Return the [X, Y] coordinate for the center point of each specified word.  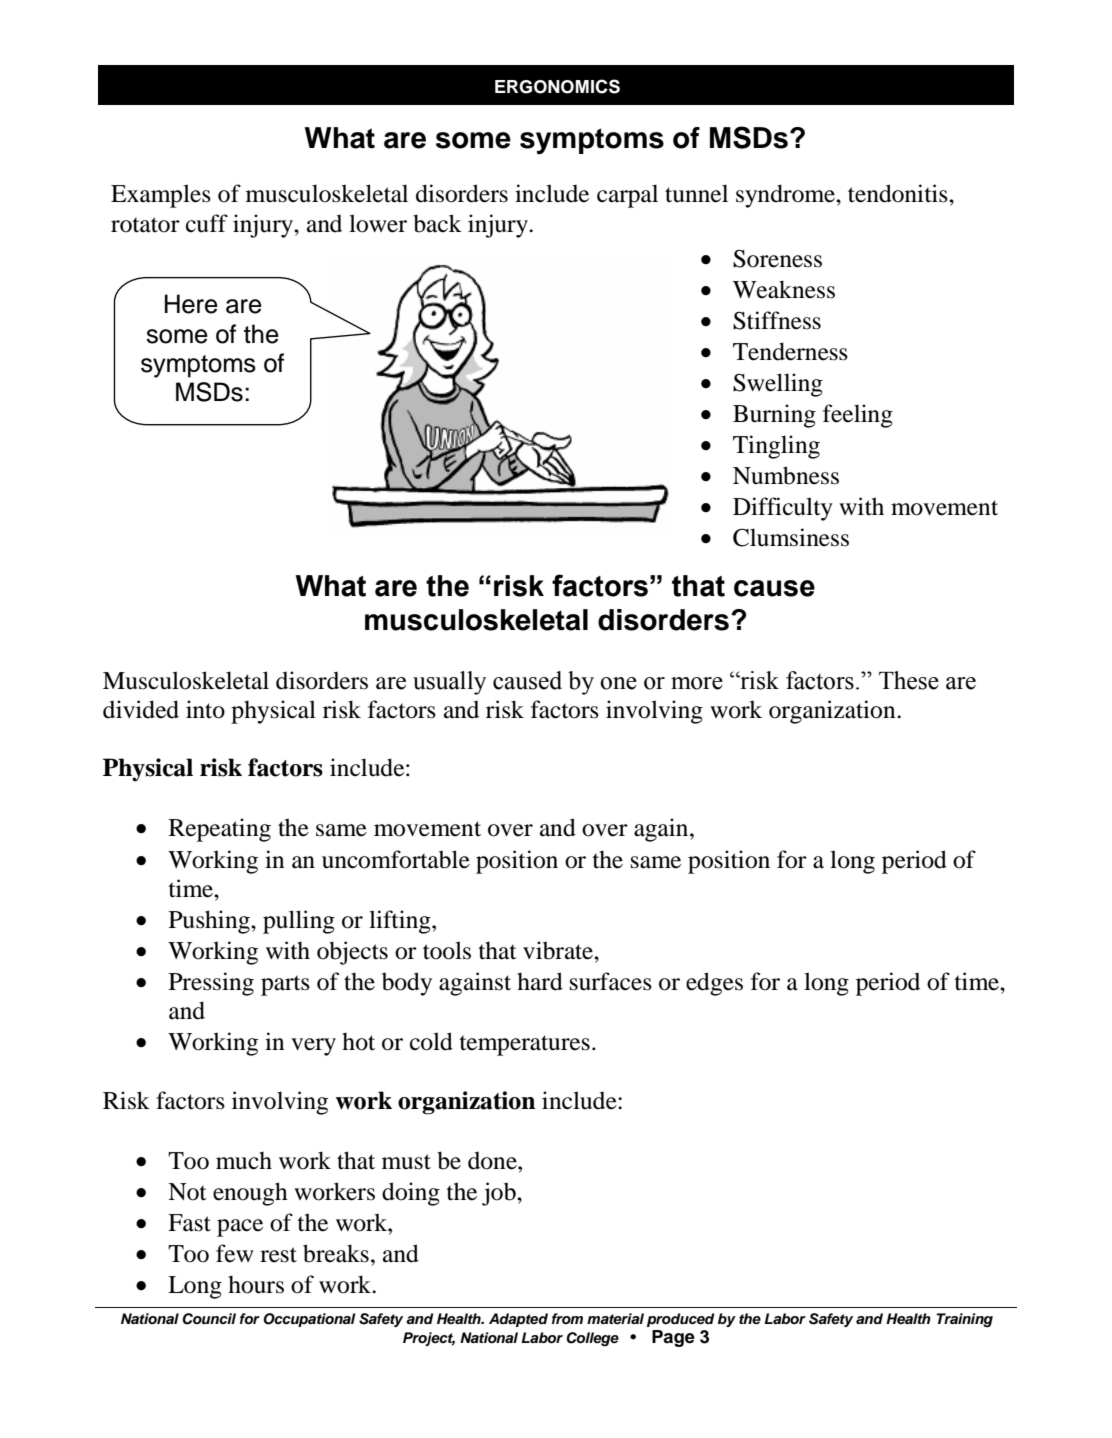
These [909, 680]
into [205, 709]
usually [449, 683]
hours [256, 1284]
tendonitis [899, 193]
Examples [161, 196]
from [567, 1318]
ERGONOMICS [557, 86]
